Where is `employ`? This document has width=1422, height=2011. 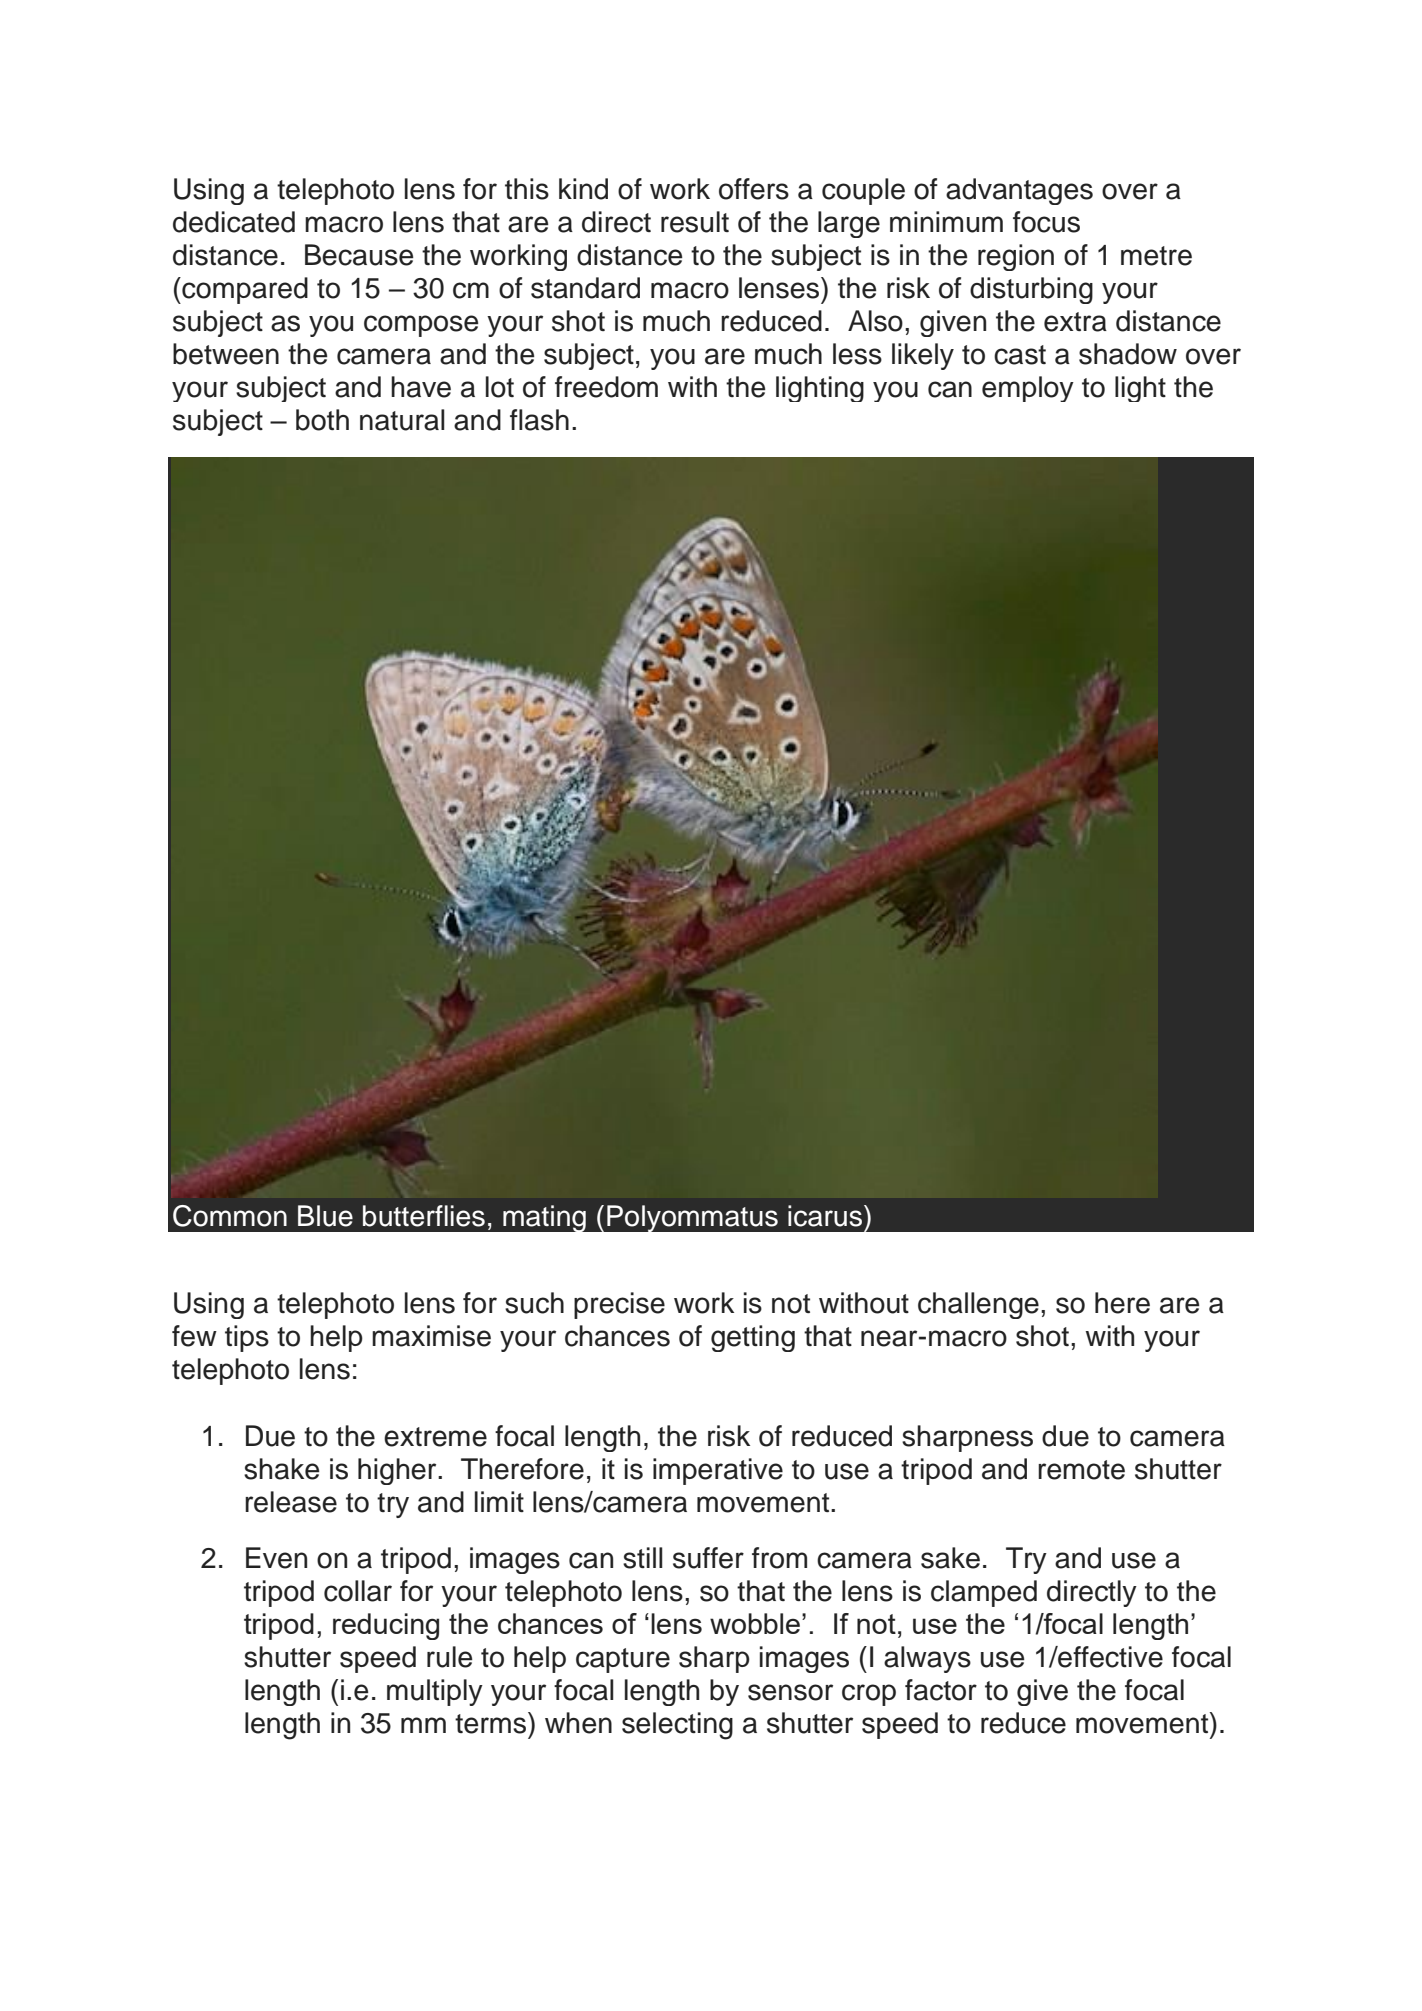 employ is located at coordinates (1028, 389).
